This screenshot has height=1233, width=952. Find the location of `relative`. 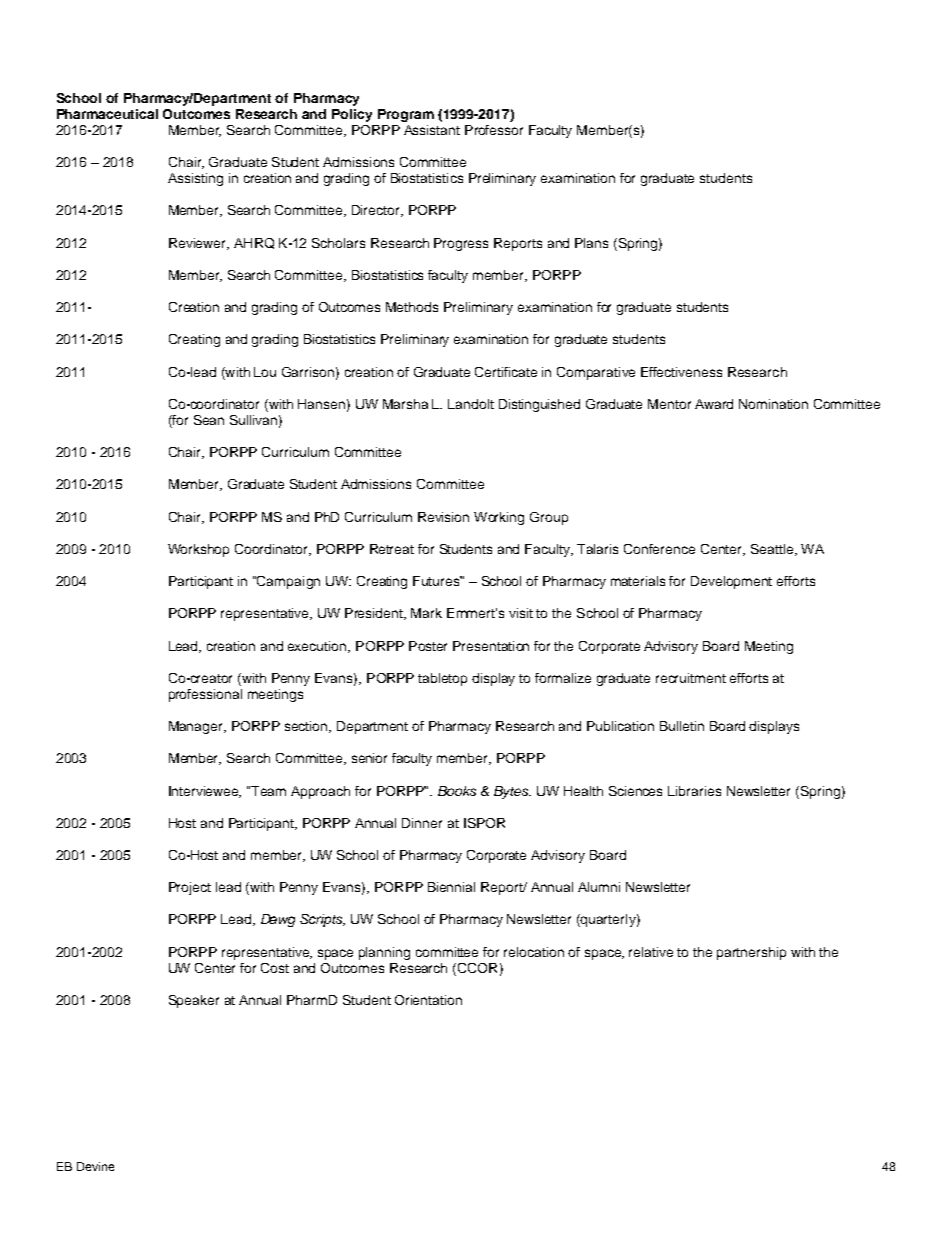

relative is located at coordinates (651, 952).
